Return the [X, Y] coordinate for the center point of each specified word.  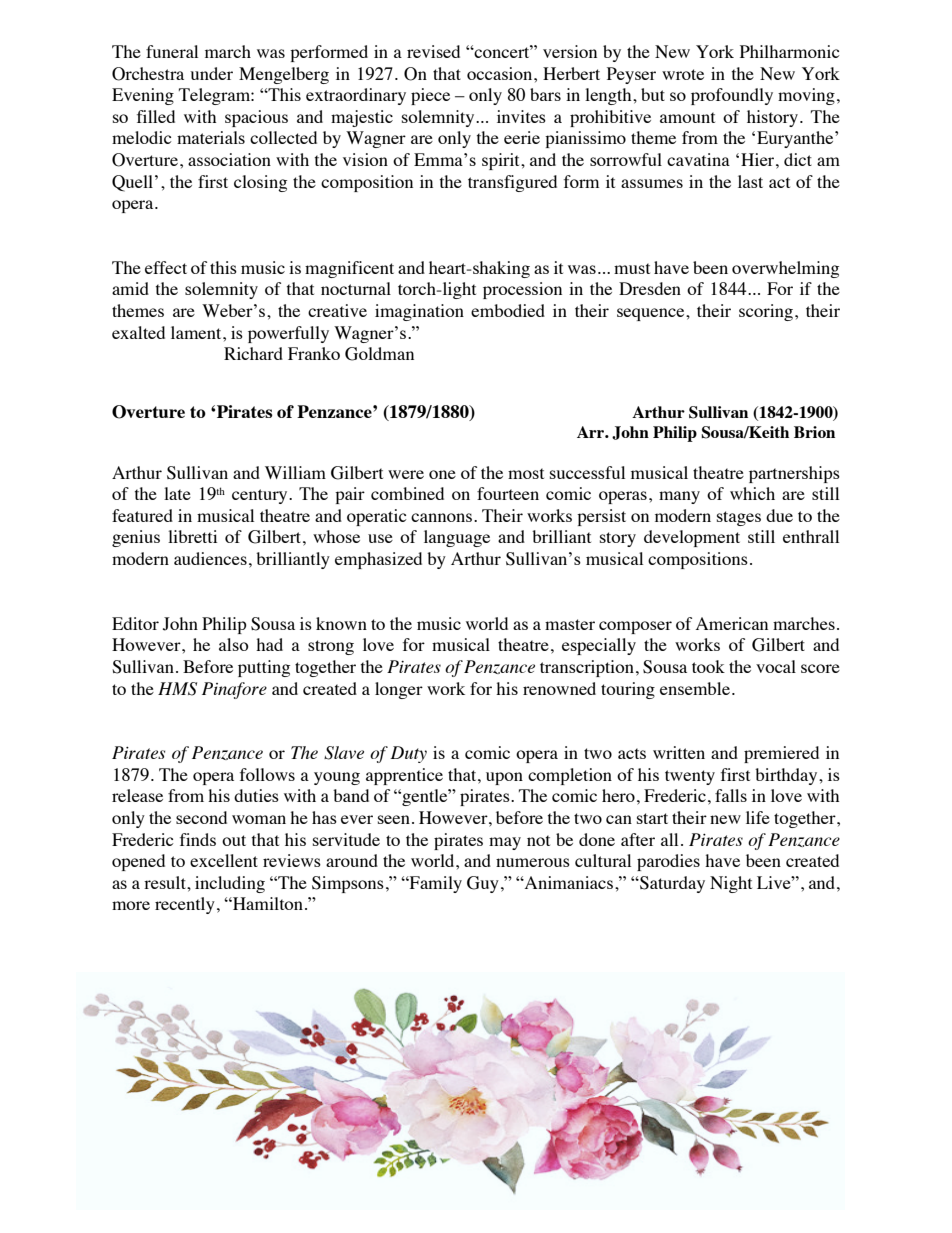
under [211, 73]
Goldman [379, 354]
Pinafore [234, 690]
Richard [253, 353]
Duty [408, 754]
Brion [814, 432]
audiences [210, 558]
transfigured [512, 183]
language [457, 538]
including [230, 884]
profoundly [732, 96]
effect [166, 267]
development [692, 538]
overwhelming [785, 269]
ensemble [695, 688]
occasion [501, 73]
